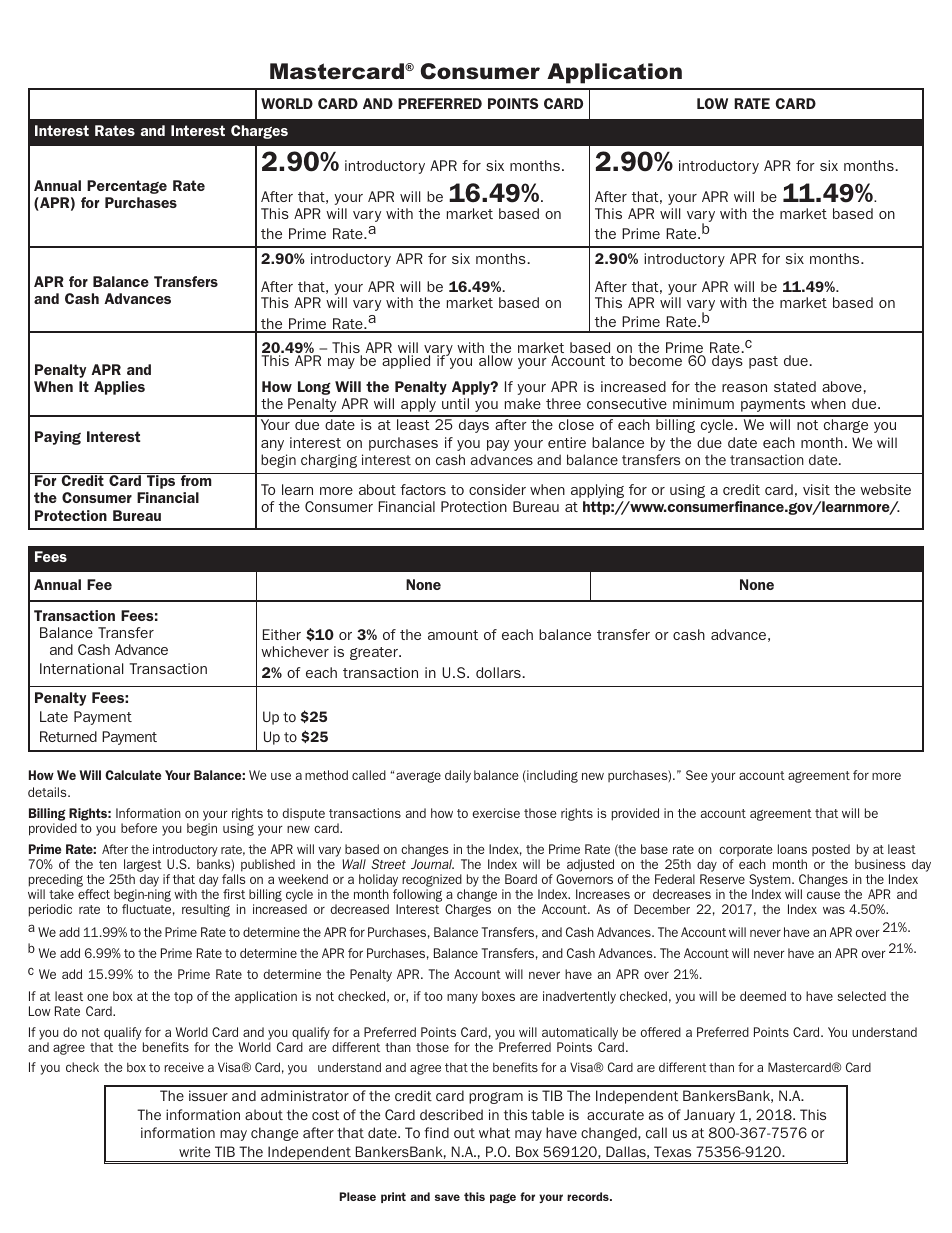 The width and height of the image is (952, 1233). What do you see at coordinates (763, 362) in the image?
I see `past` at bounding box center [763, 362].
